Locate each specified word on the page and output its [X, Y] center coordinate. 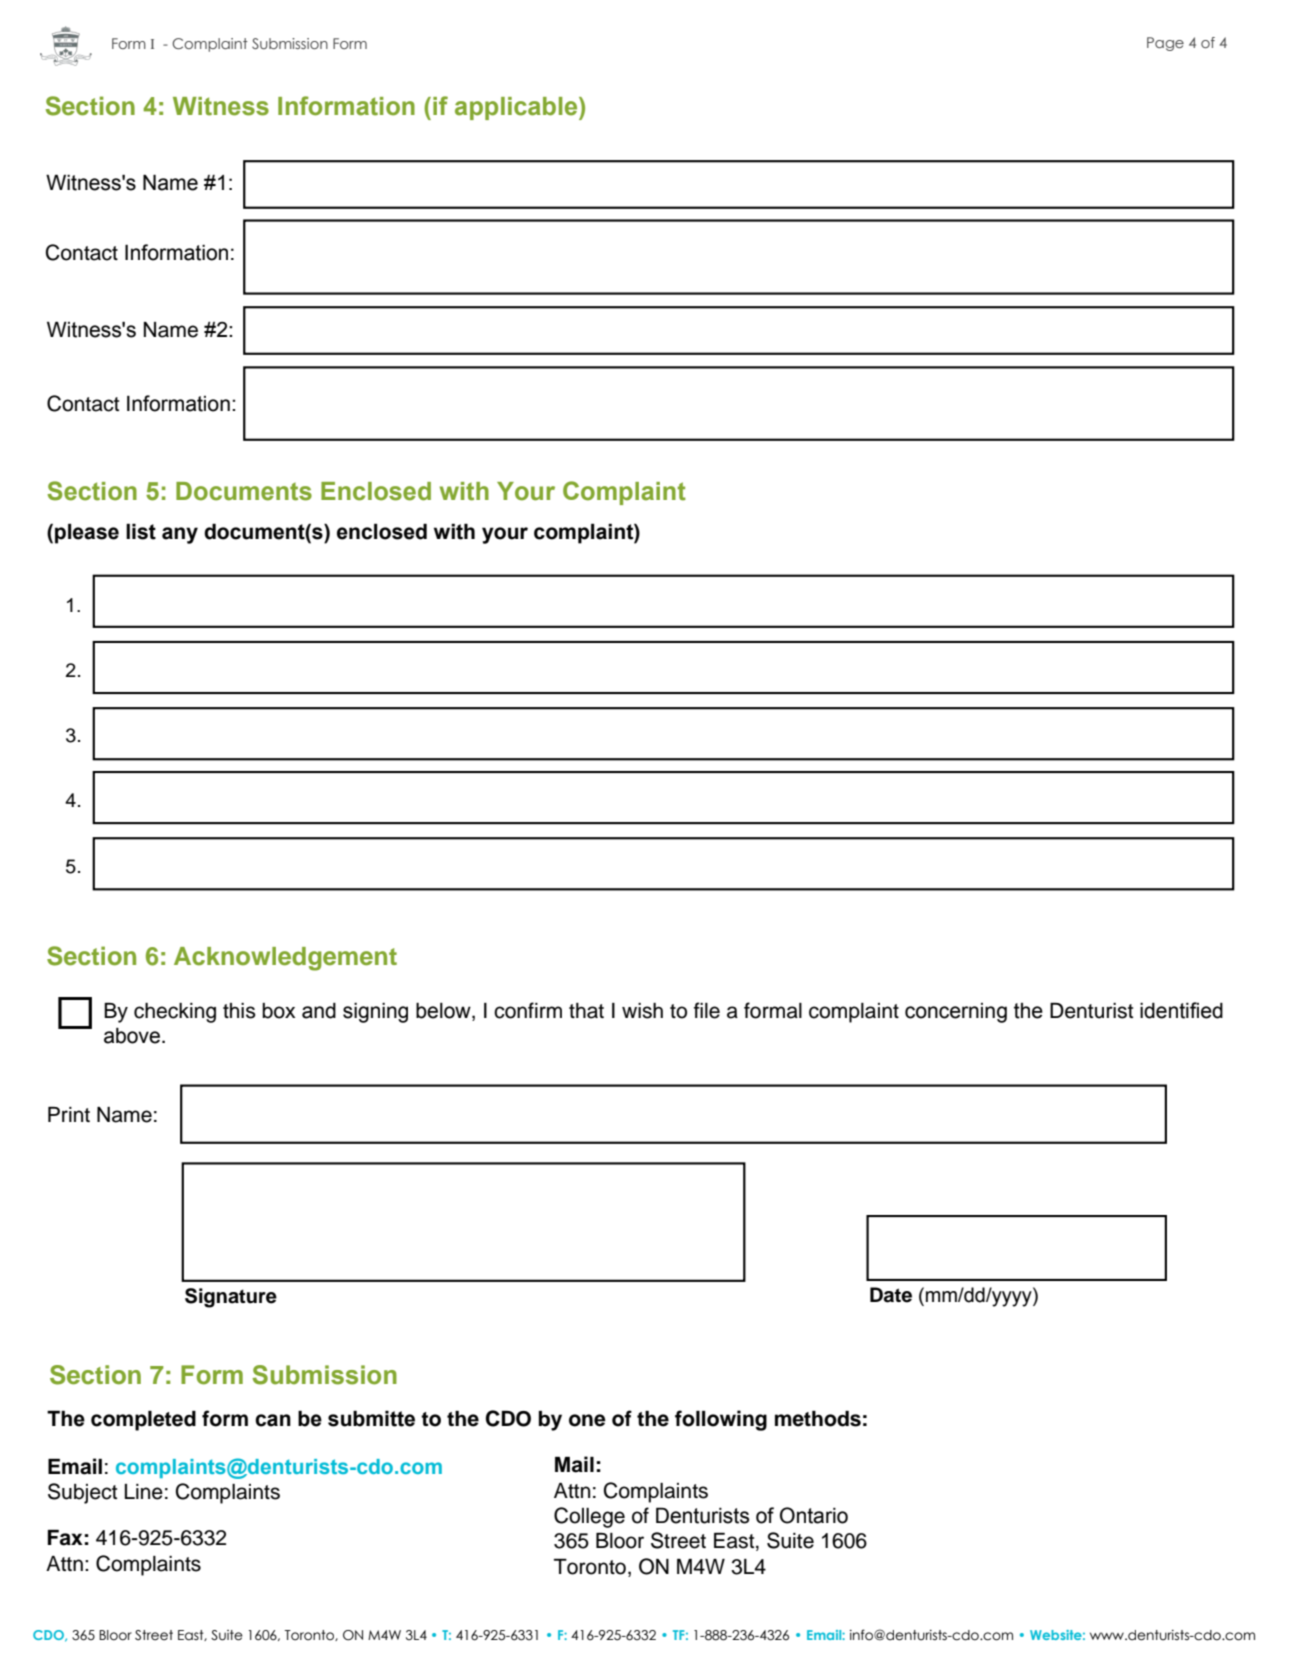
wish [642, 1011]
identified [1181, 1010]
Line [144, 1492]
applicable [517, 108]
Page [1165, 44]
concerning [956, 1013]
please [87, 533]
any [180, 535]
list [141, 531]
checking [175, 1013]
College [589, 1517]
